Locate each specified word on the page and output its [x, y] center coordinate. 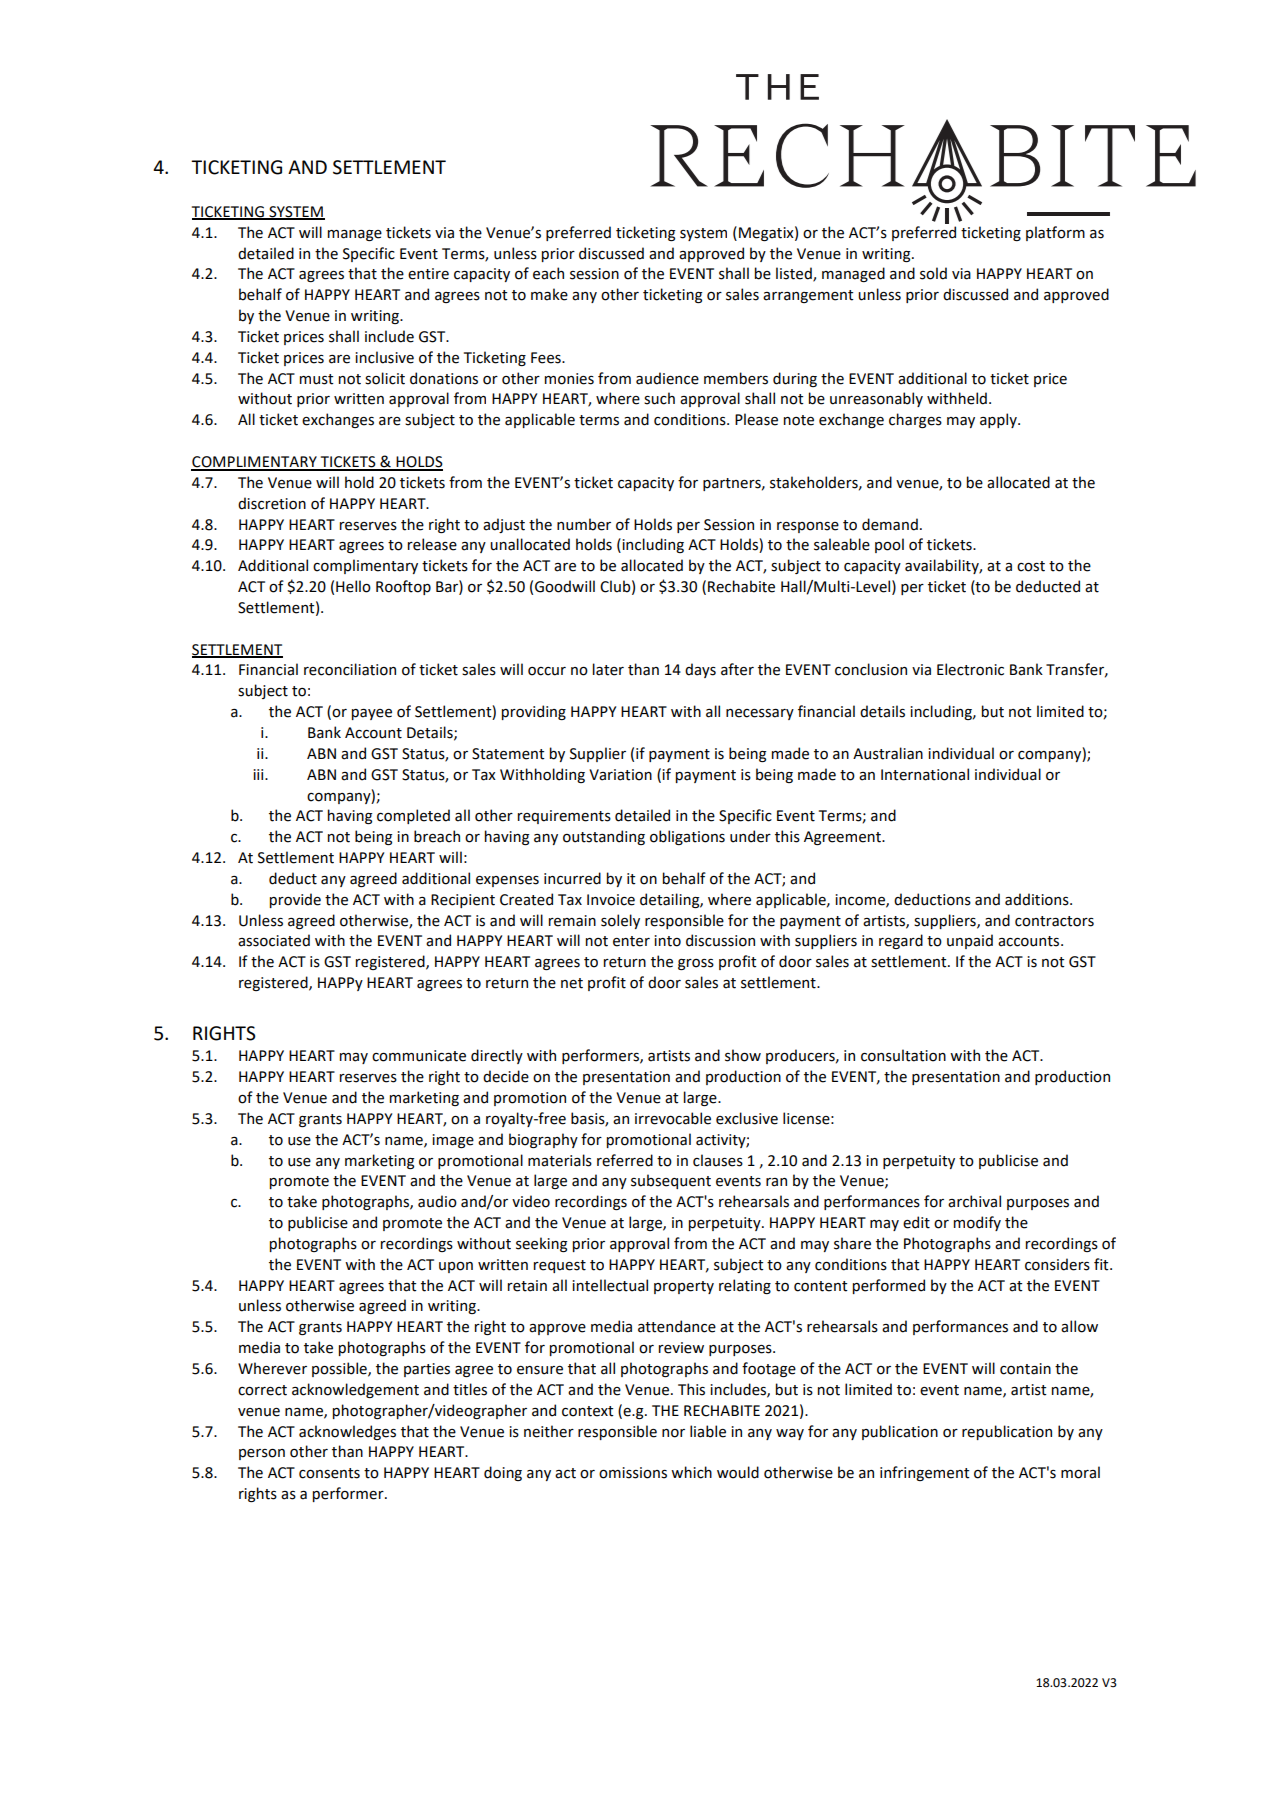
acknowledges [347, 1432]
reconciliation [350, 669]
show [743, 1055]
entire [428, 274]
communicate [419, 1056]
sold [933, 273]
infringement [925, 1473]
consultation [903, 1055]
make [549, 294]
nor [673, 1433]
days [700, 670]
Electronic [970, 669]
